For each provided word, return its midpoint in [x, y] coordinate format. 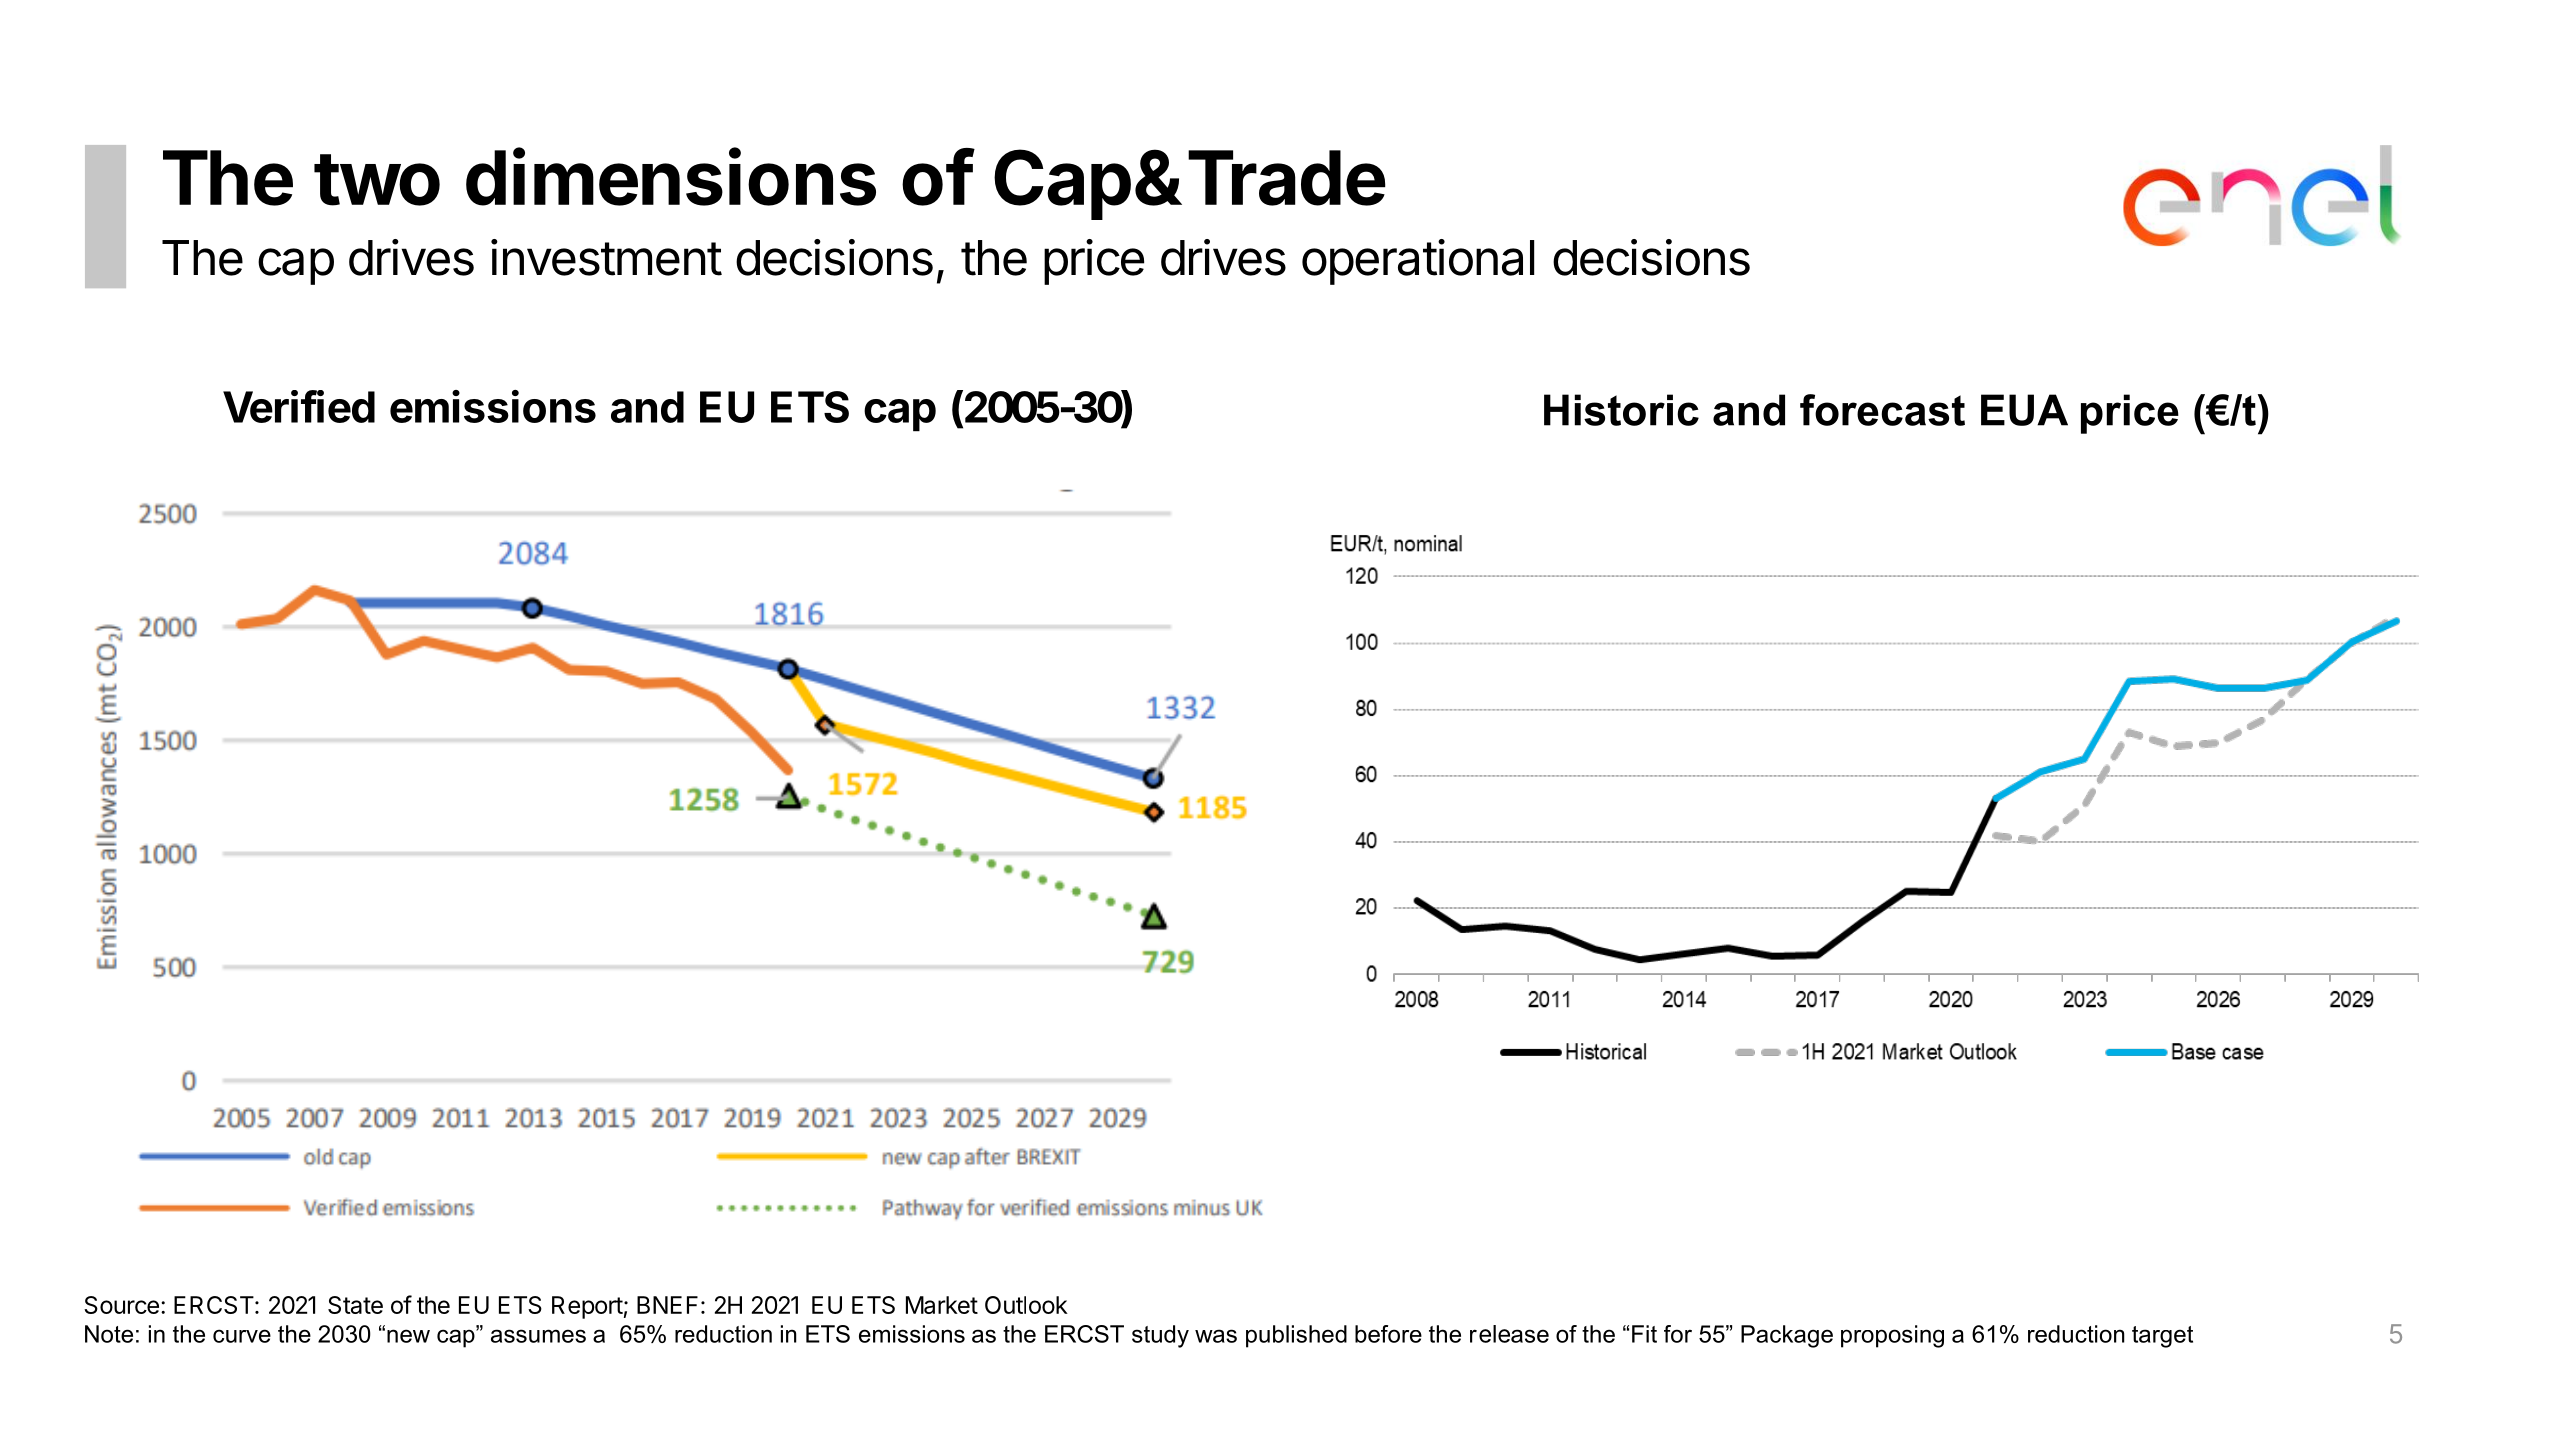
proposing [1892, 1336]
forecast [1882, 410]
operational [1418, 262]
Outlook [1026, 1305]
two [377, 180]
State [355, 1305]
